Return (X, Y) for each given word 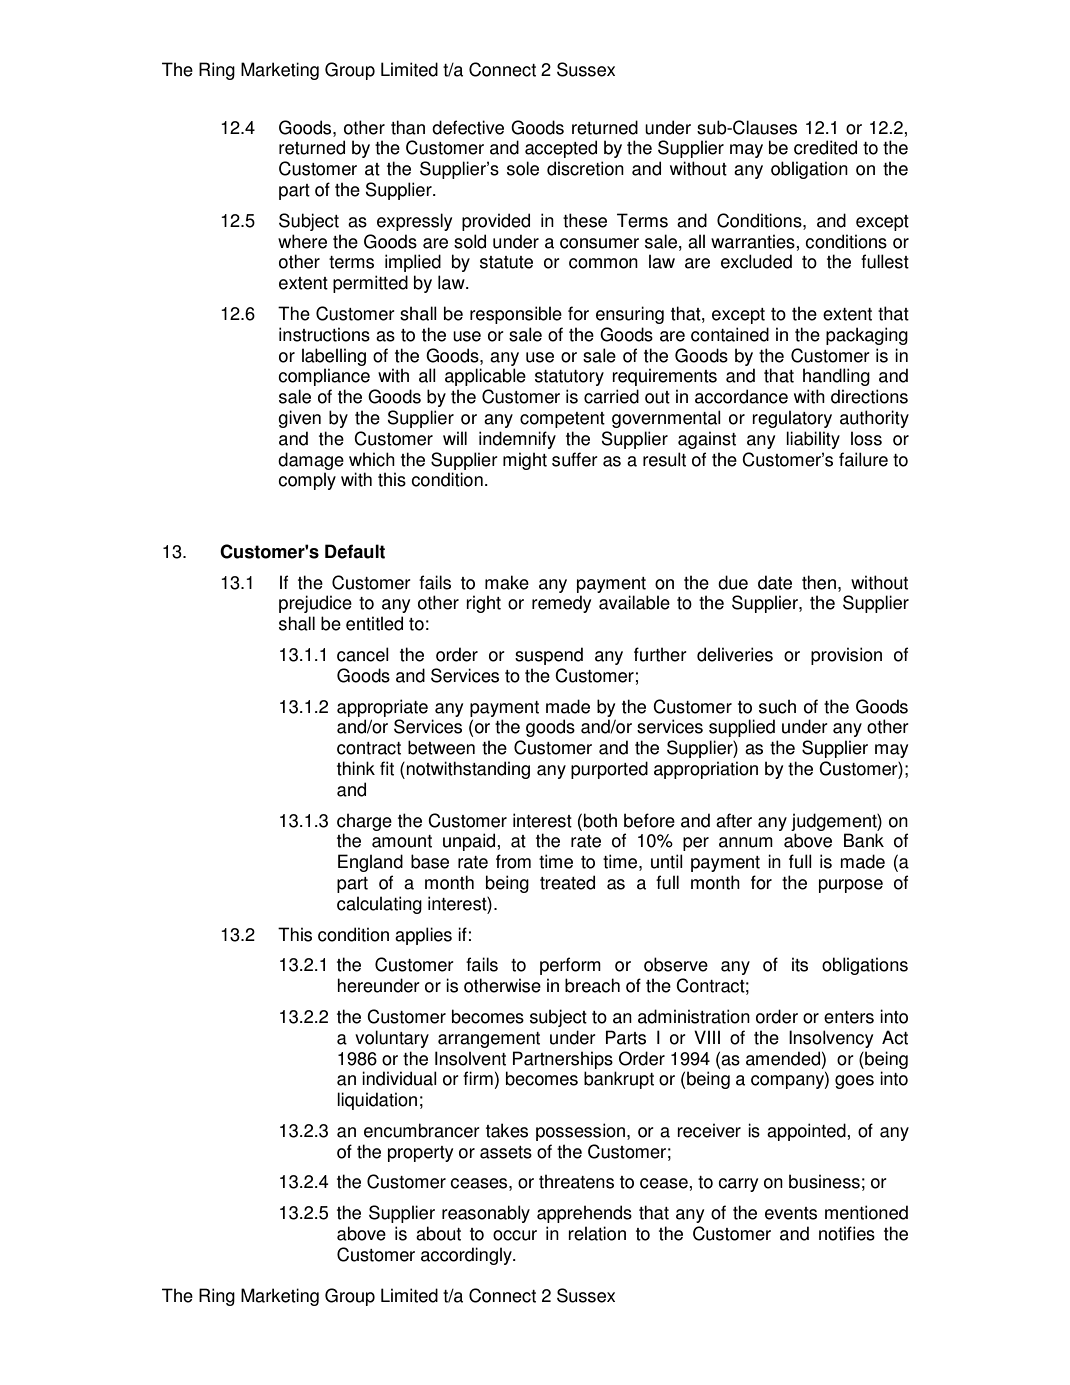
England (370, 863)
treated (567, 882)
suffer (575, 459)
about (438, 1233)
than (408, 127)
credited (825, 147)
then (819, 582)
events (791, 1213)
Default (355, 551)
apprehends (584, 1214)
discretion (585, 168)
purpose (851, 886)
